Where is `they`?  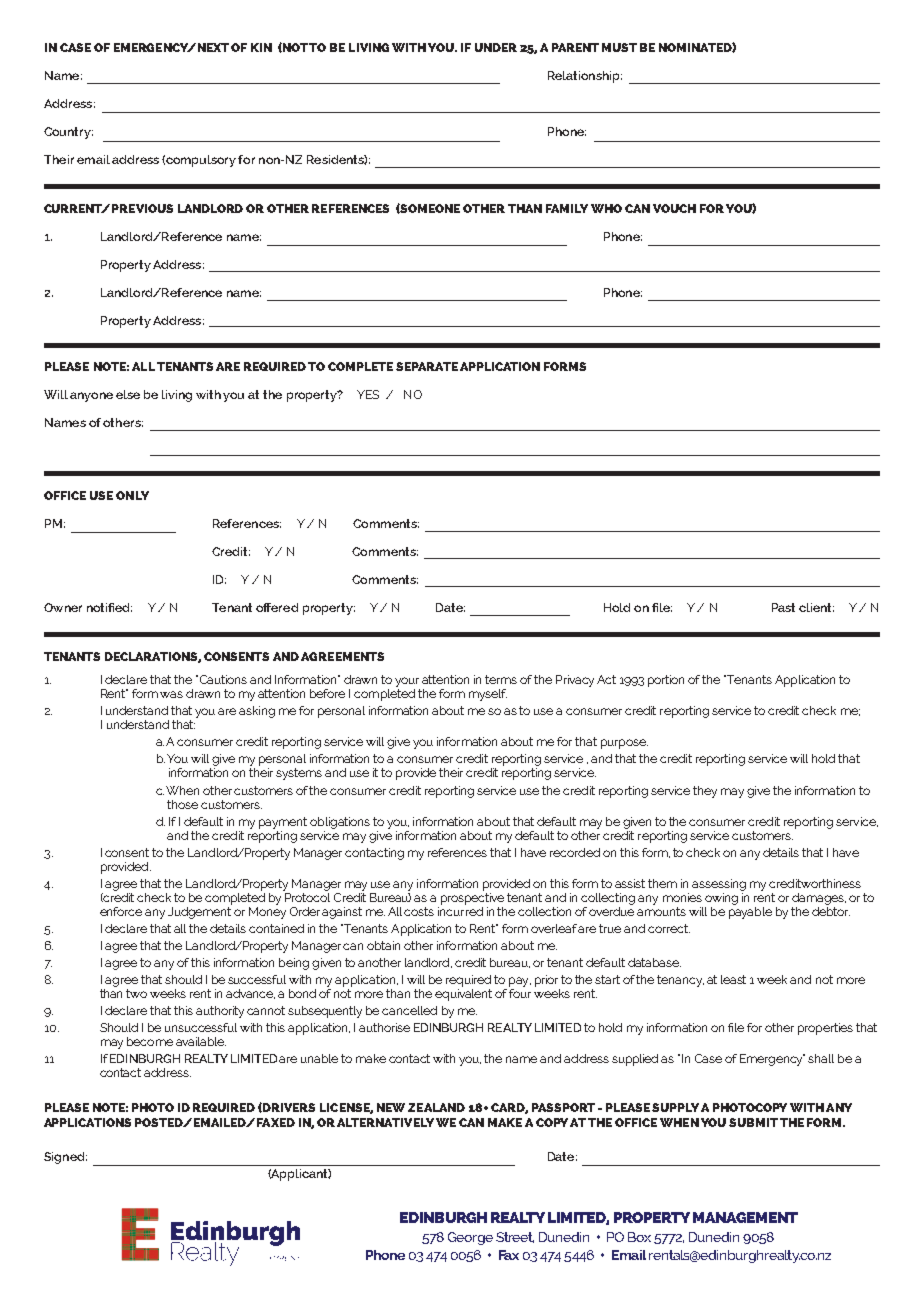 they is located at coordinates (705, 792).
